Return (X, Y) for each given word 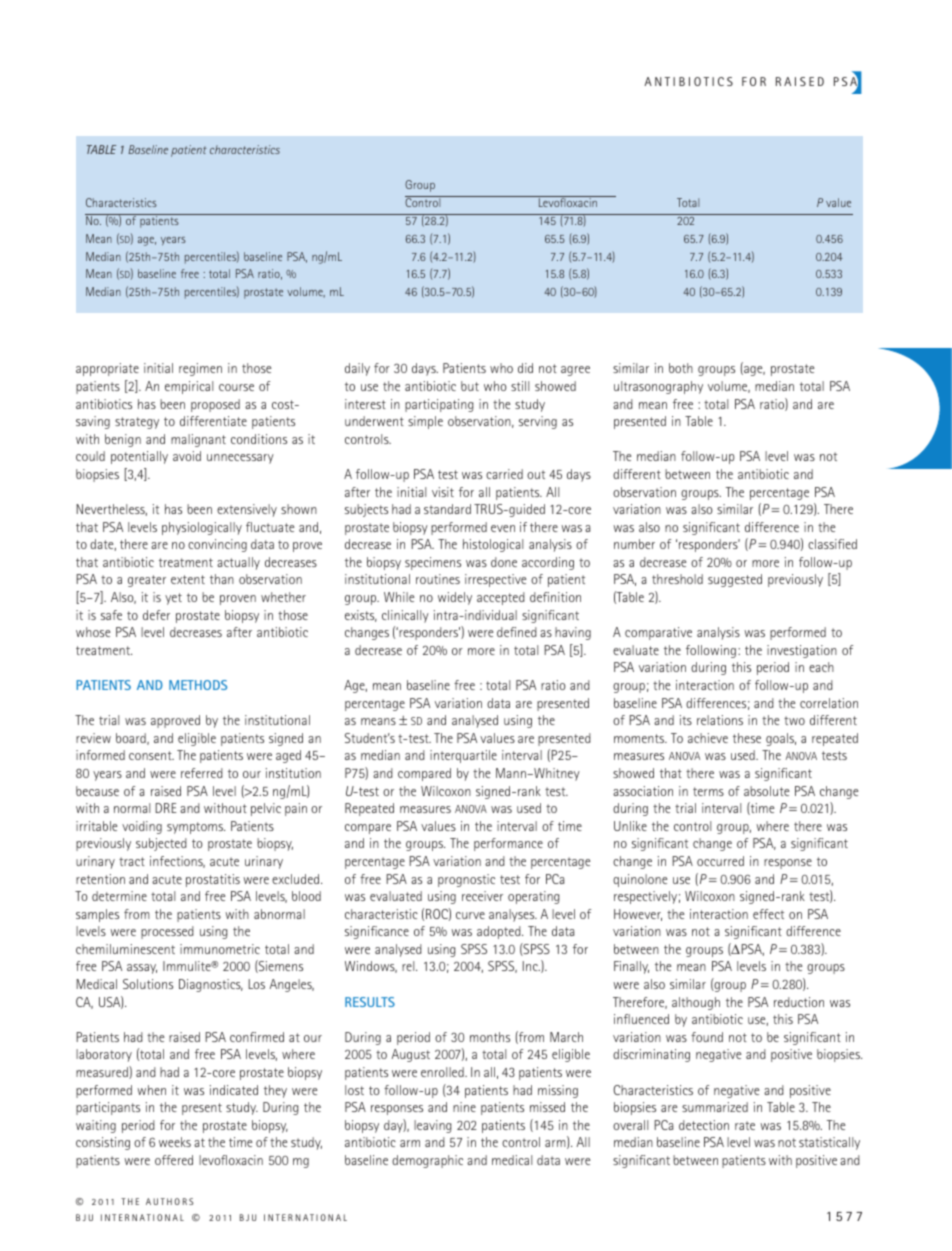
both (681, 368)
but (470, 386)
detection (704, 1125)
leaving (432, 1126)
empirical (189, 387)
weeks (175, 1142)
